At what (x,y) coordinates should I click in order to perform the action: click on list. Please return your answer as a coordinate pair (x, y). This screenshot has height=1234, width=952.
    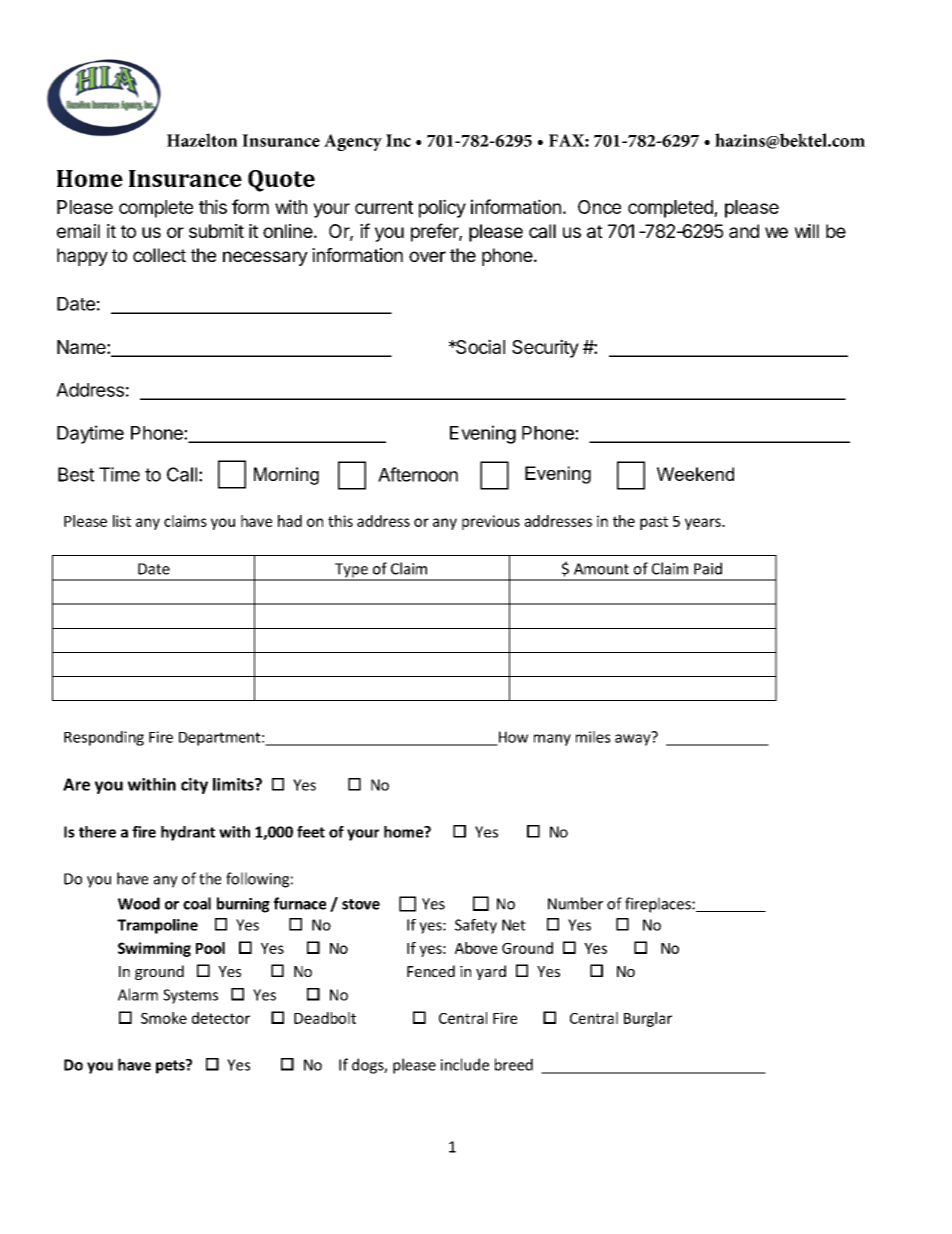
    Looking at the image, I should click on (122, 521).
